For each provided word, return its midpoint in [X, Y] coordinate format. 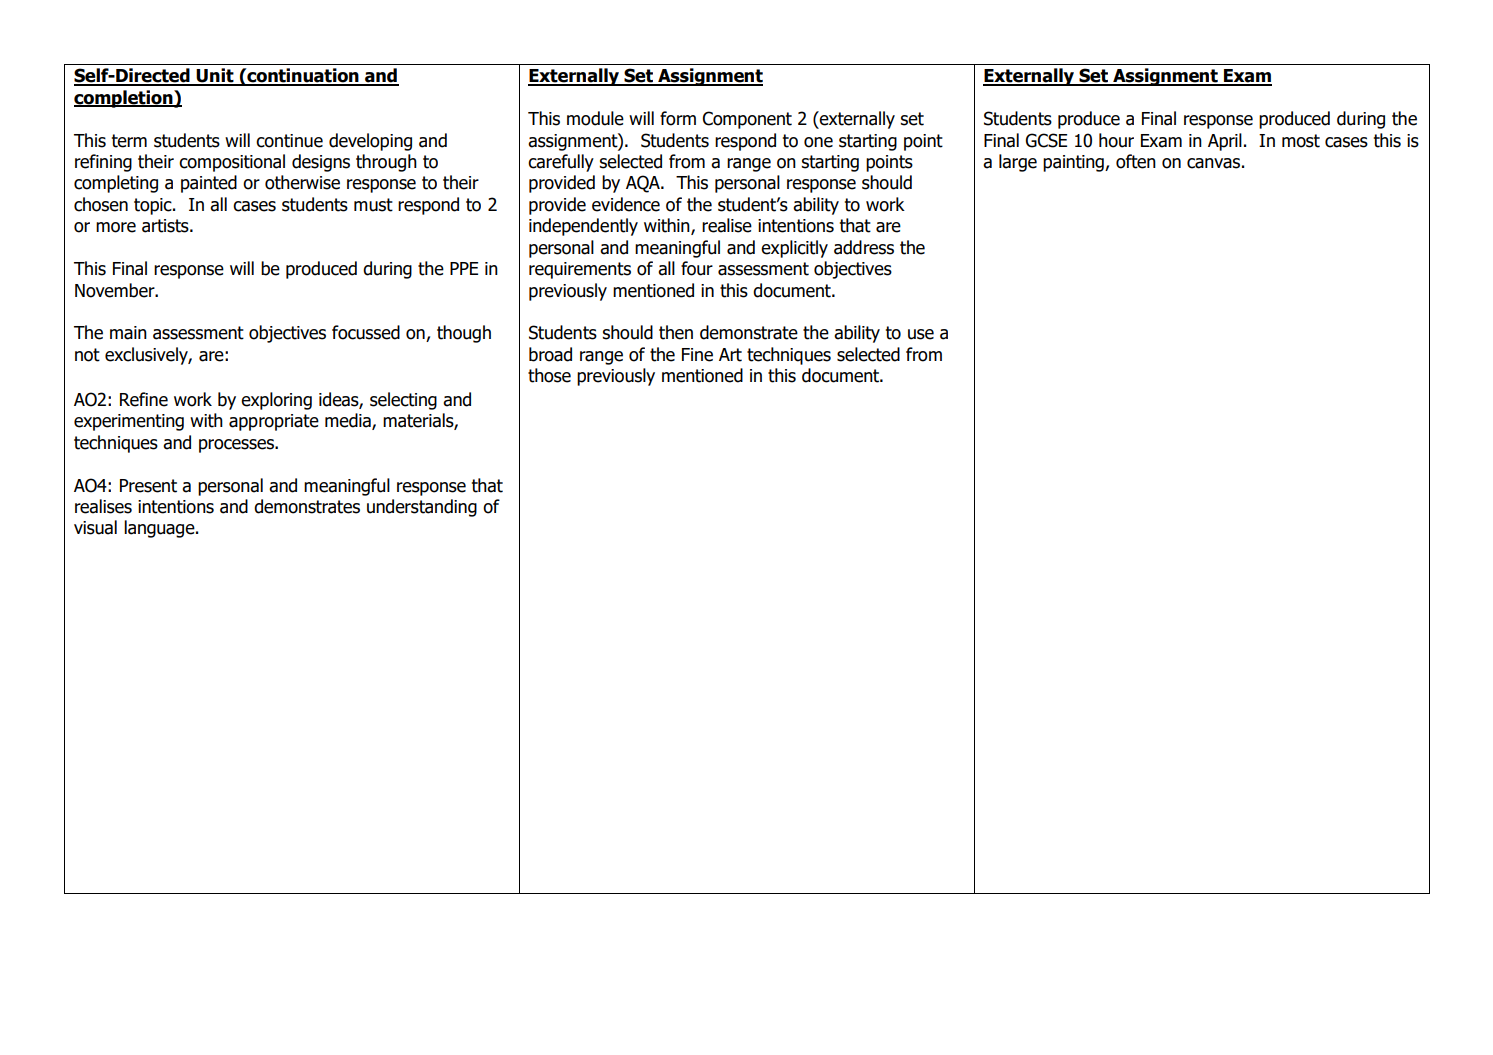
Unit [215, 76]
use [921, 334]
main [128, 333]
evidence [626, 204]
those [549, 375]
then [676, 332]
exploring [276, 401]
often [1136, 161]
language [160, 529]
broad [550, 354]
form [678, 118]
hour [1116, 140]
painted [209, 184]
